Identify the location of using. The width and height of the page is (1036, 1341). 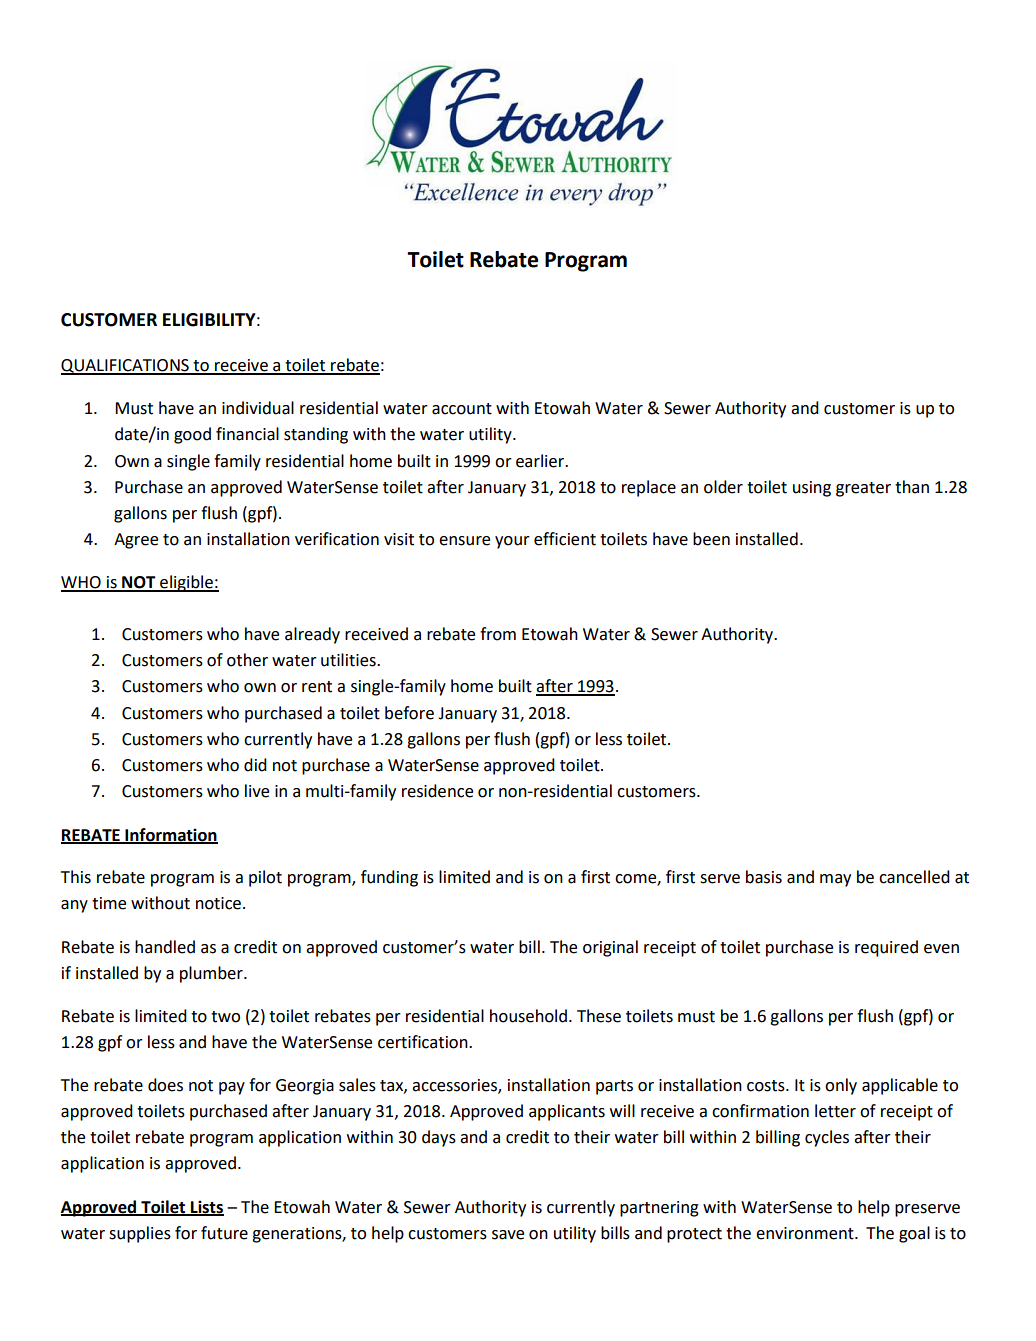
(812, 489).
